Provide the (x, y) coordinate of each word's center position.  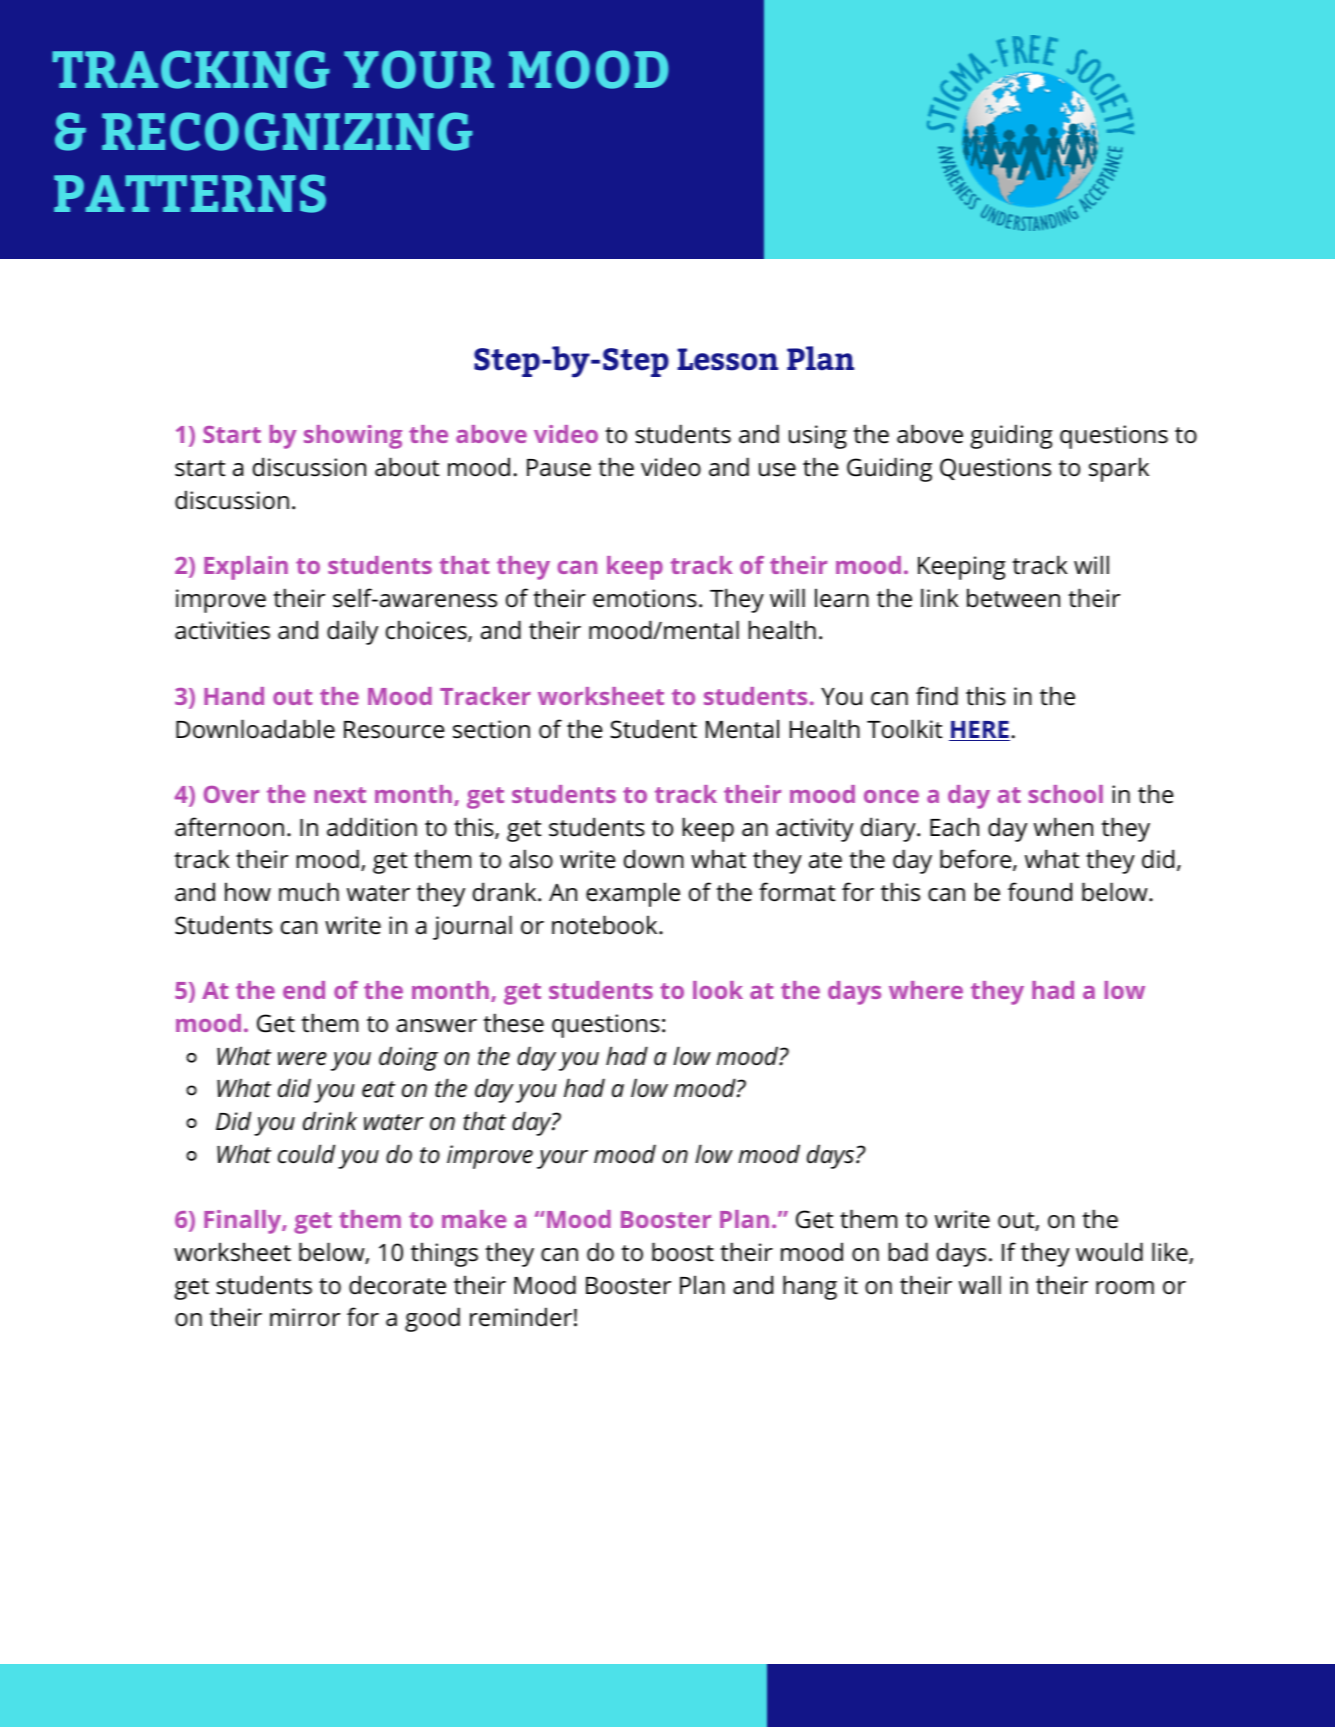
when (1063, 827)
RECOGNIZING (287, 131)
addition (372, 827)
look (718, 990)
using (818, 437)
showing (353, 437)
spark (1119, 469)
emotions (645, 598)
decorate (397, 1285)
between (1013, 598)
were (302, 1059)
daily (352, 632)
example (633, 894)
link (940, 597)
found (1040, 892)
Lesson (727, 359)
